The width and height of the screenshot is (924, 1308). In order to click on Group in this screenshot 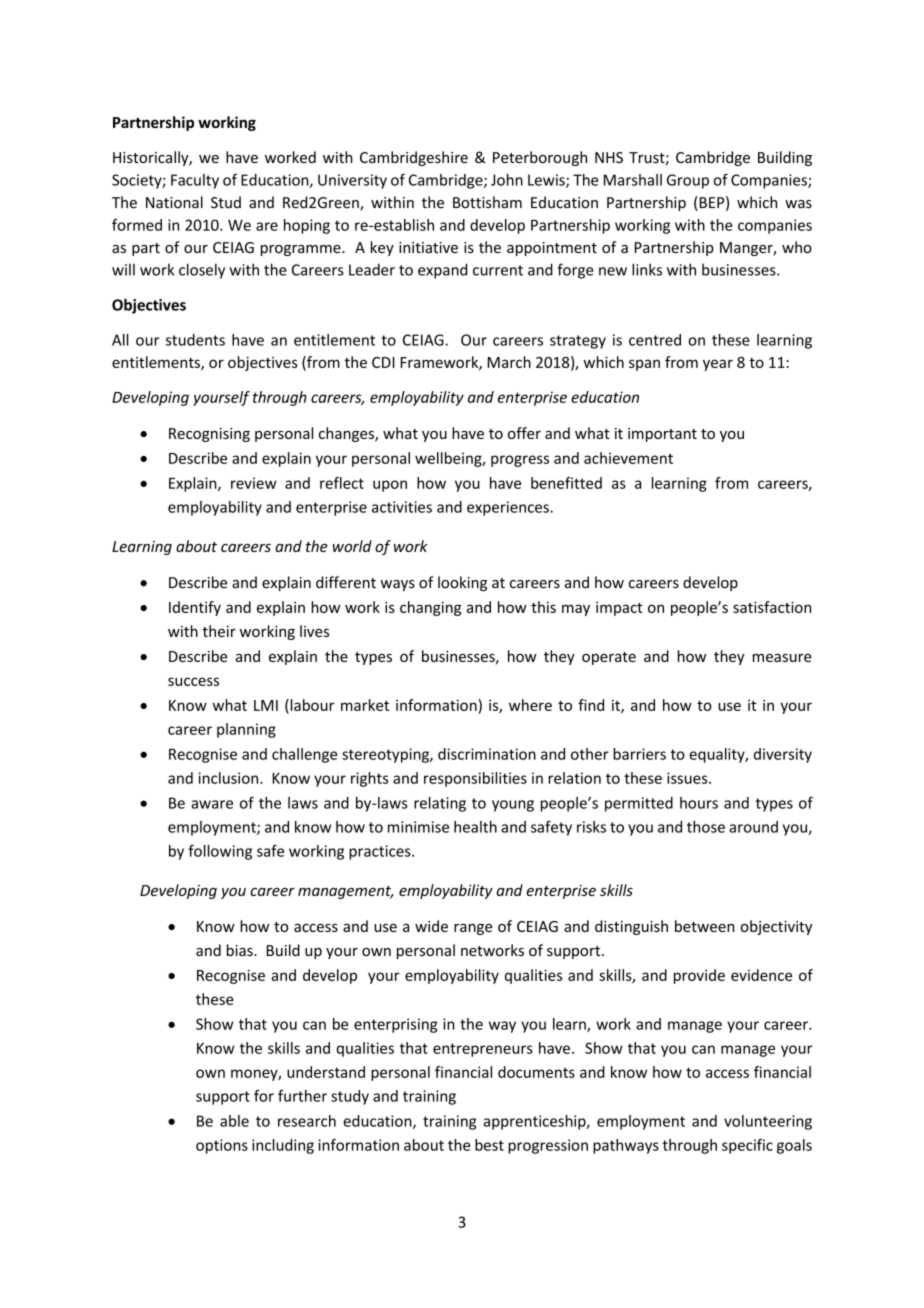, I will do `click(688, 181)`.
